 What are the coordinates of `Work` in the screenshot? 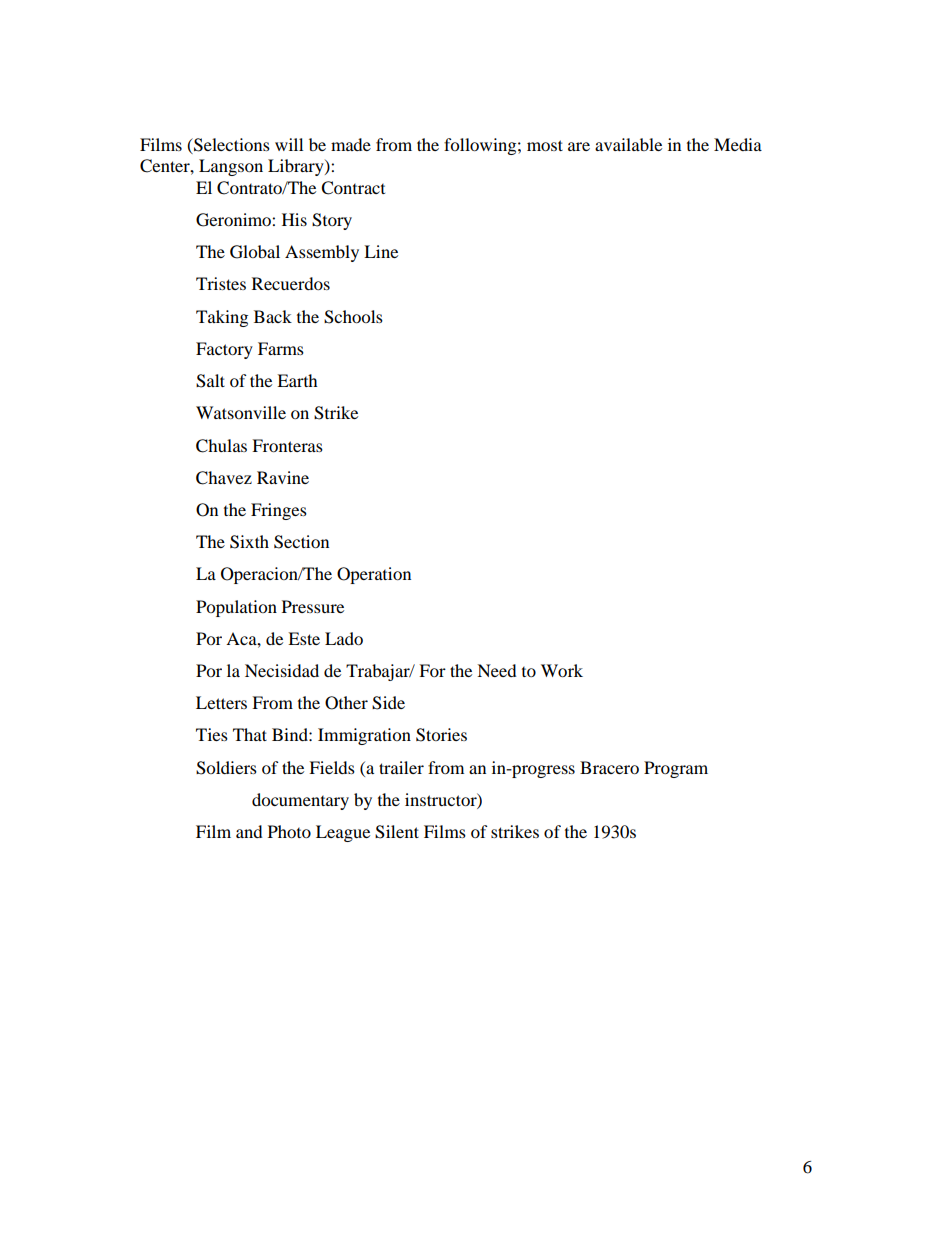 It's located at (562, 670).
